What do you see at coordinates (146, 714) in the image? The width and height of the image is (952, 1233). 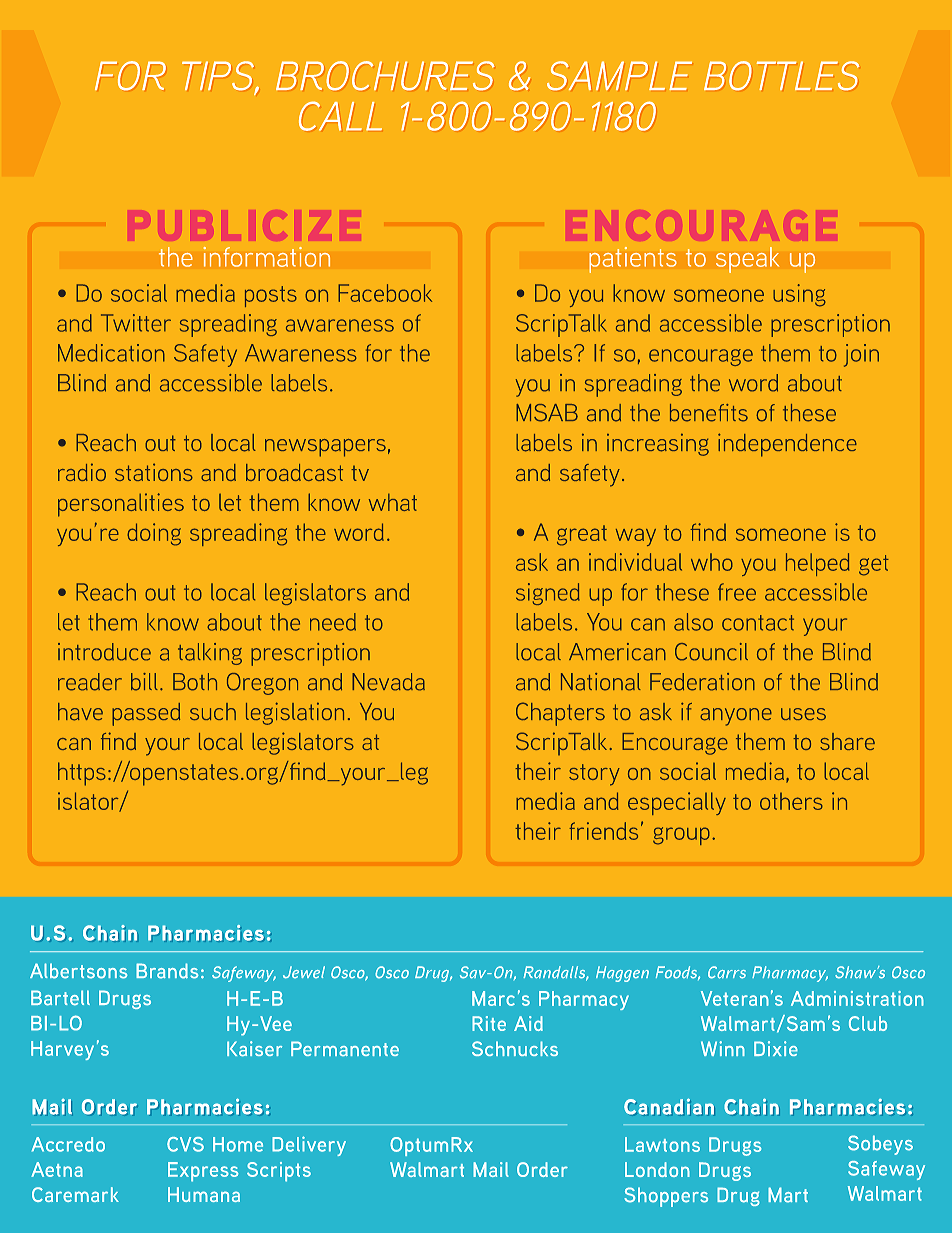 I see `passed` at bounding box center [146, 714].
